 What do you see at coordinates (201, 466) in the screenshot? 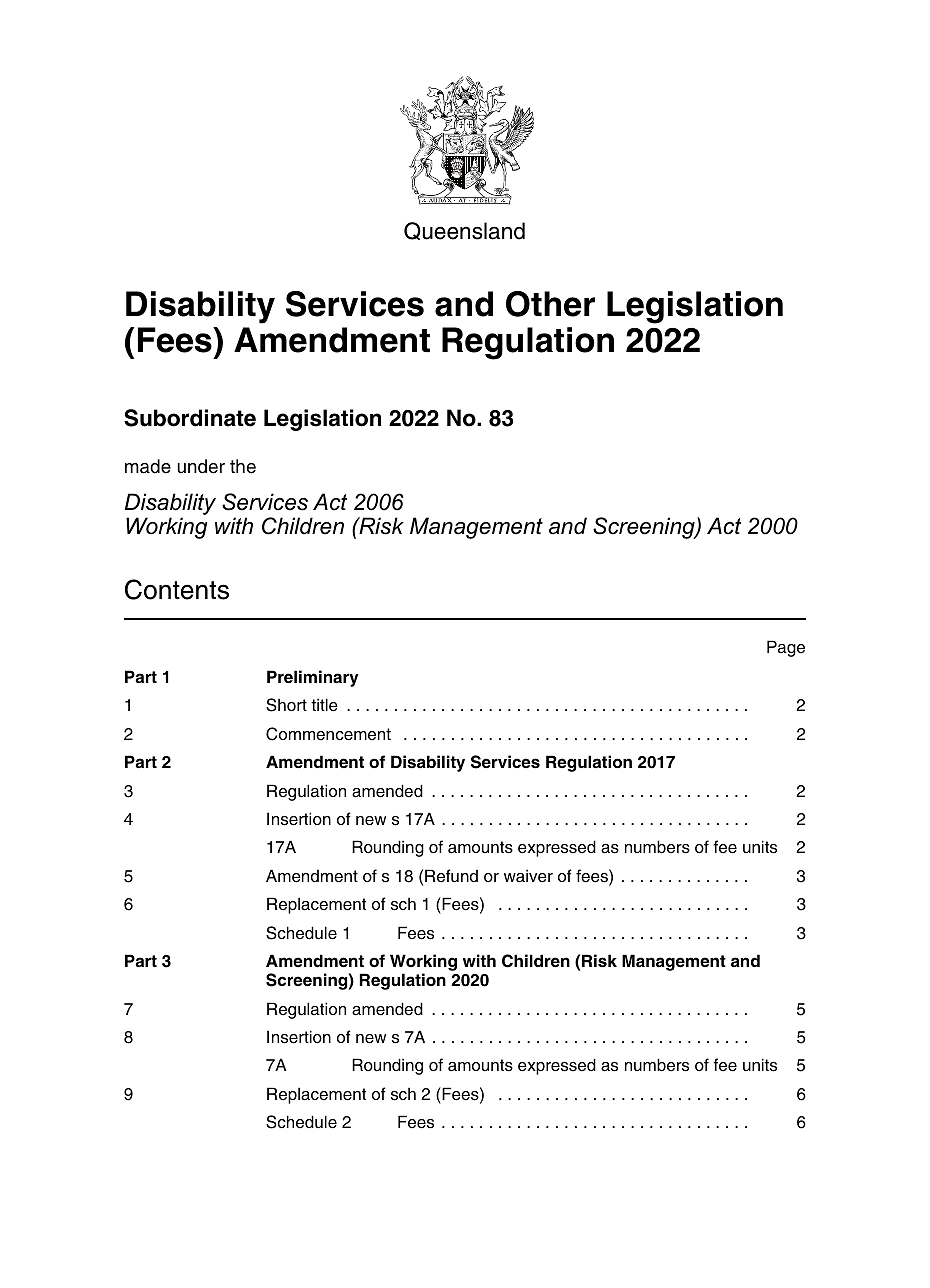
I see `under` at bounding box center [201, 466].
